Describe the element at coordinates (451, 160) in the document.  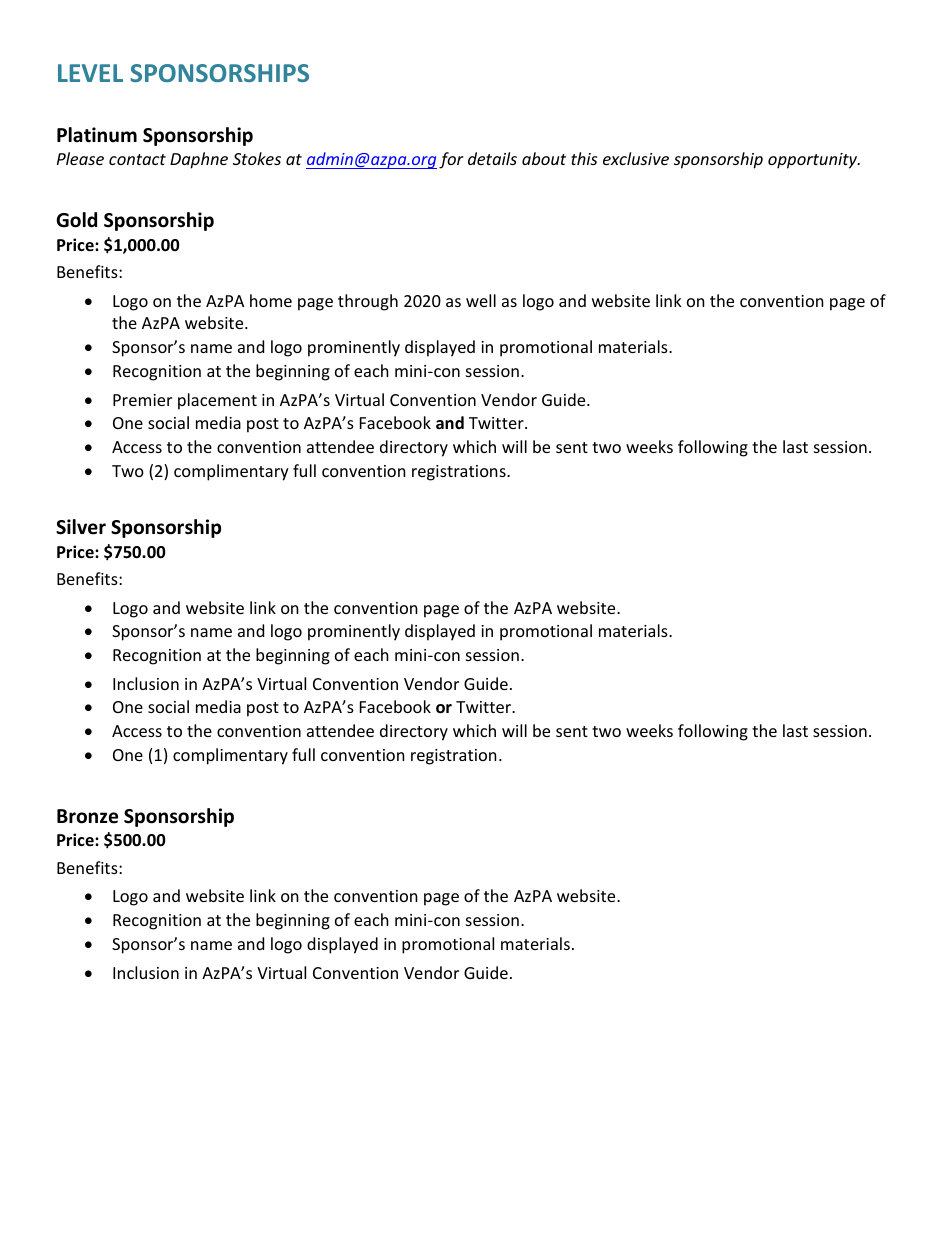
I see `for` at that location.
